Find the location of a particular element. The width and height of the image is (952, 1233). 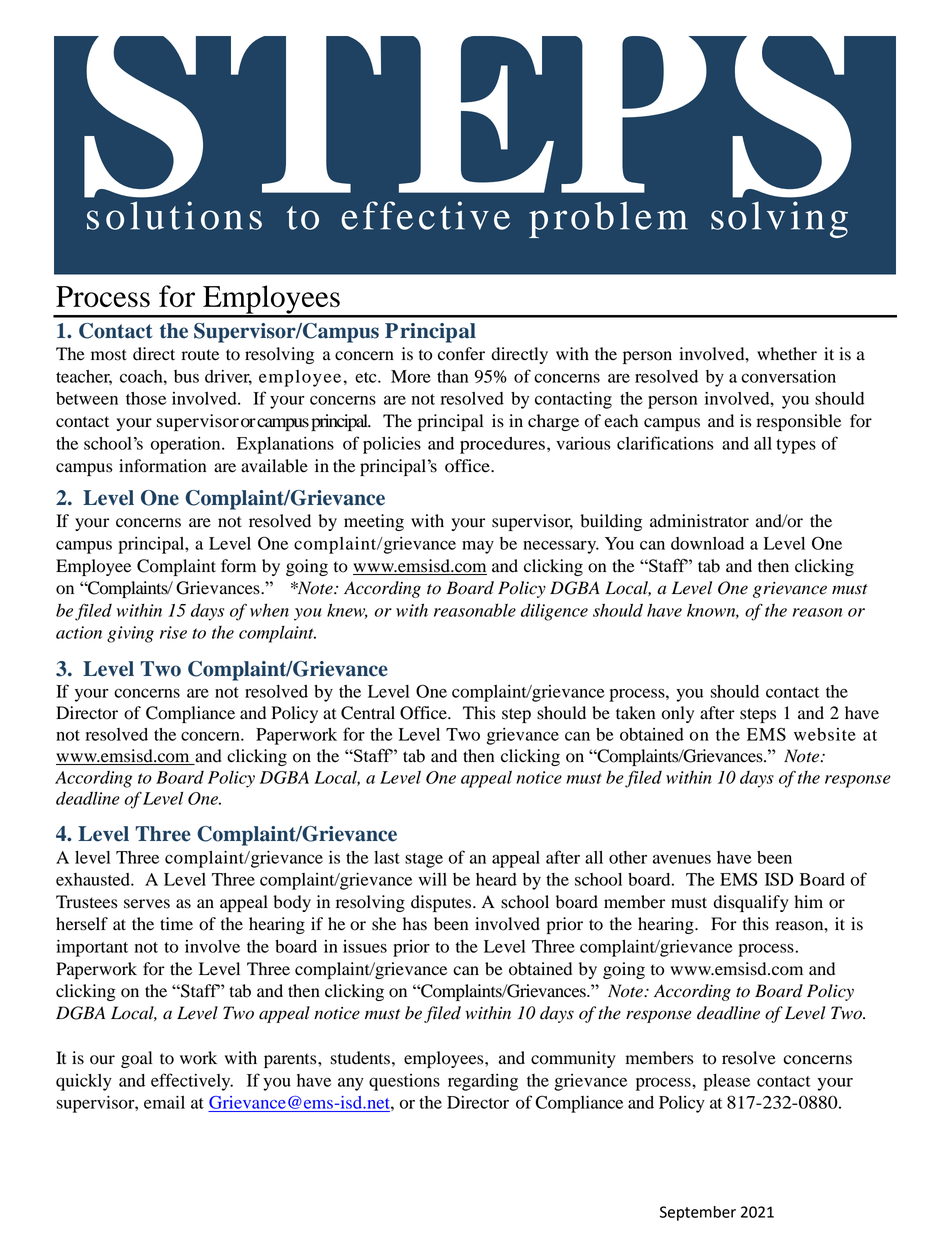

September is located at coordinates (698, 1213).
